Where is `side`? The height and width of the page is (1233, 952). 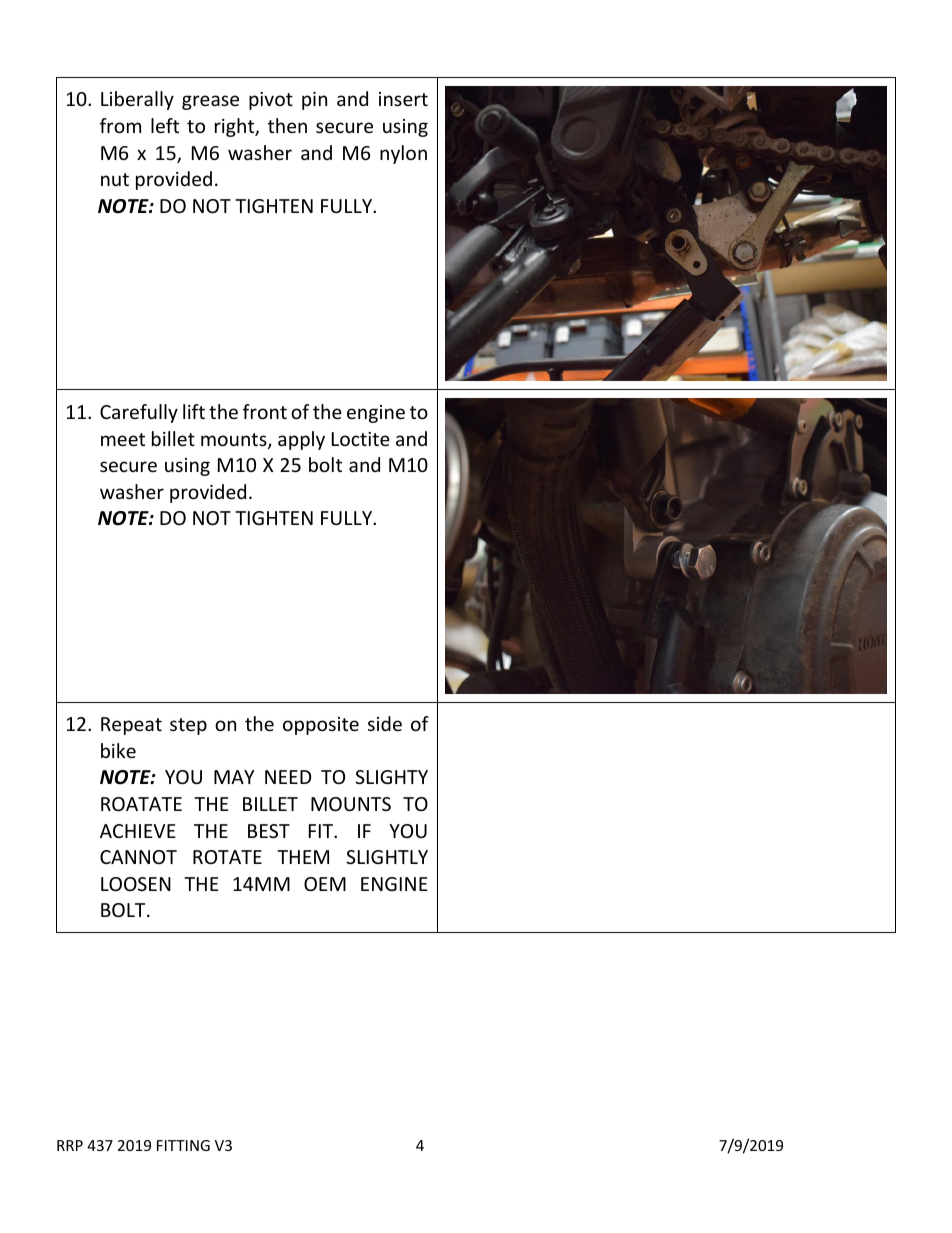 side is located at coordinates (385, 723).
